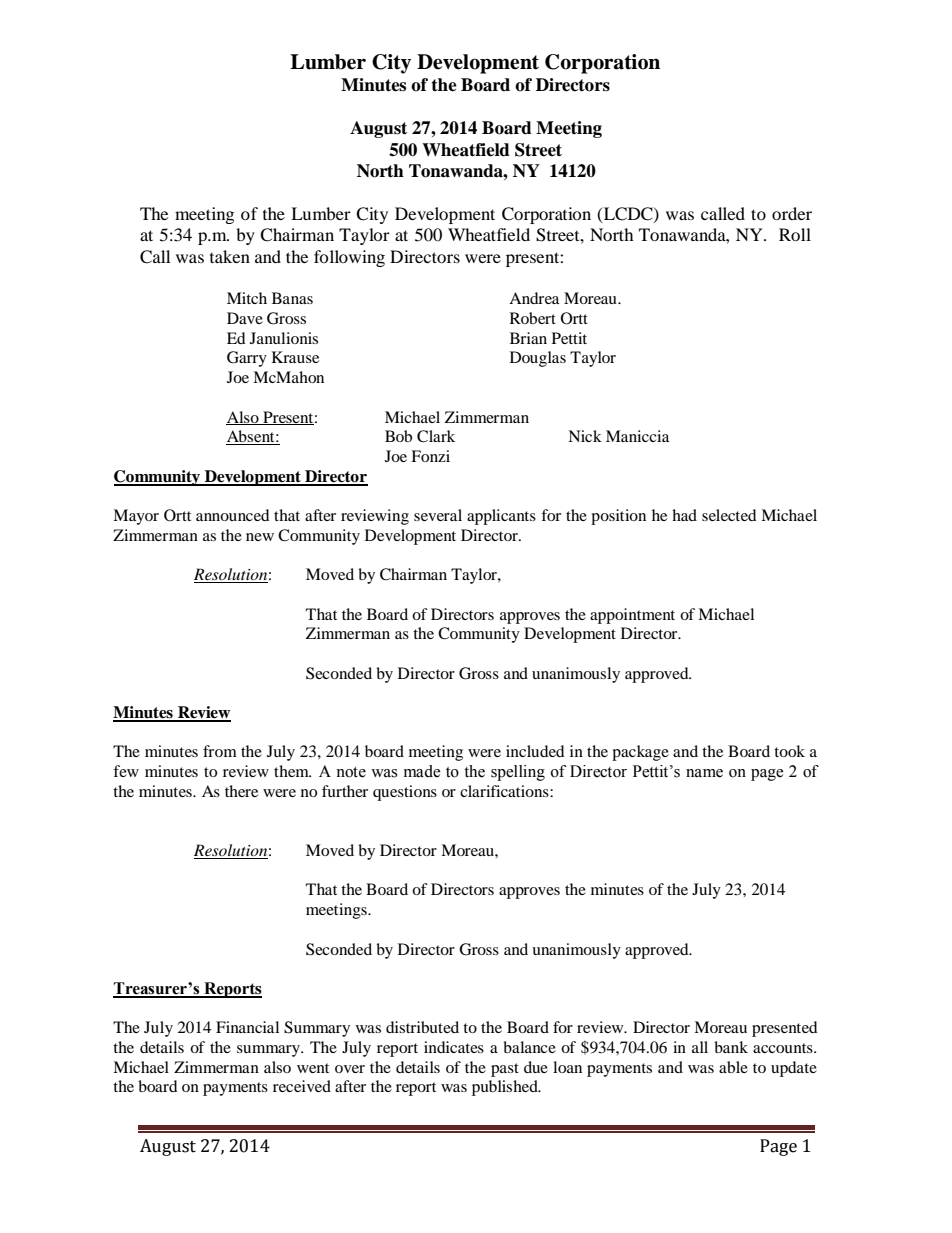 This screenshot has width=952, height=1233. I want to click on included, so click(535, 751).
